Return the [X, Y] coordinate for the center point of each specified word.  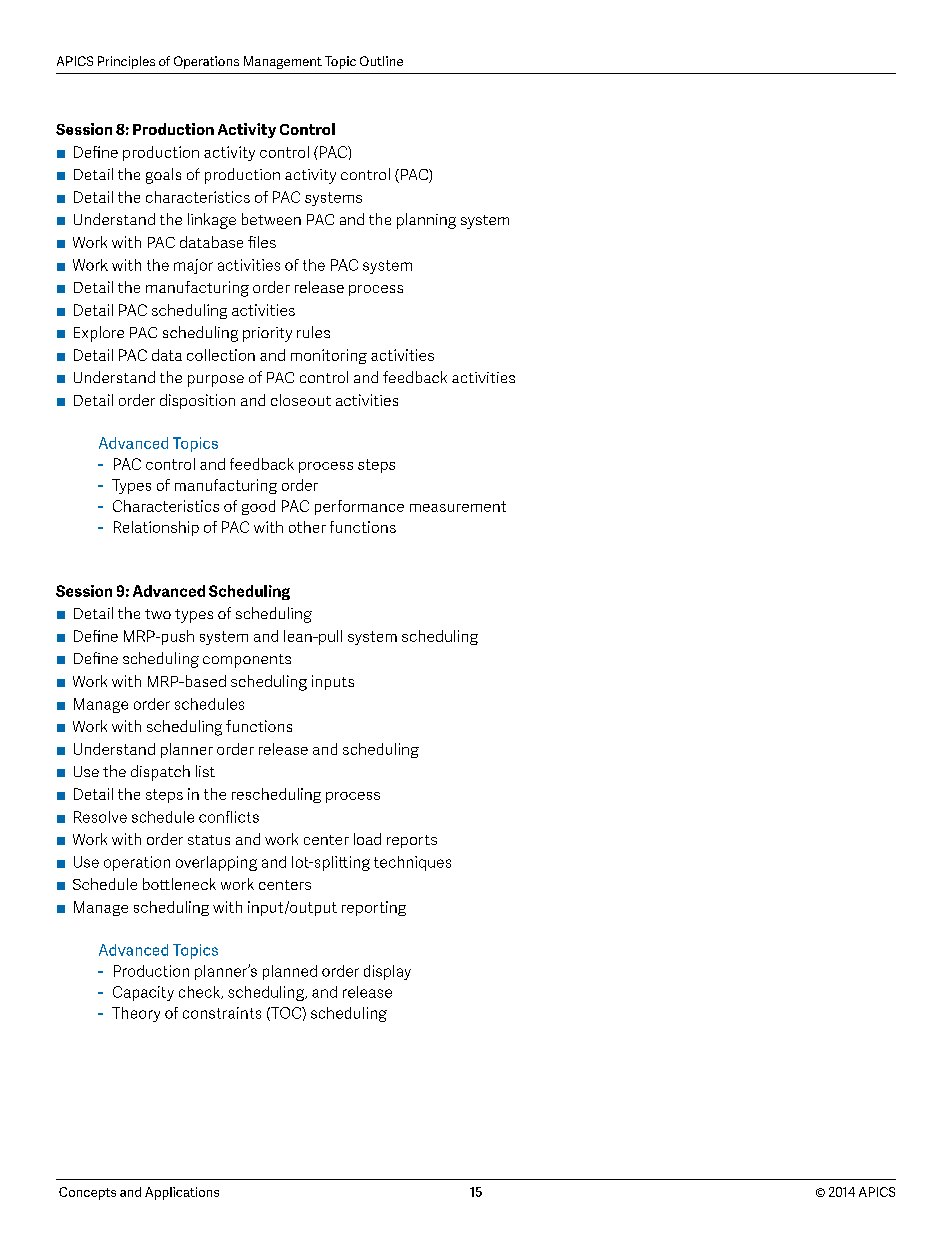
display [387, 972]
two [158, 614]
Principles [126, 62]
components [247, 661]
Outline [381, 61]
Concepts [87, 1193]
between [271, 219]
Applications [182, 1193]
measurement [458, 506]
